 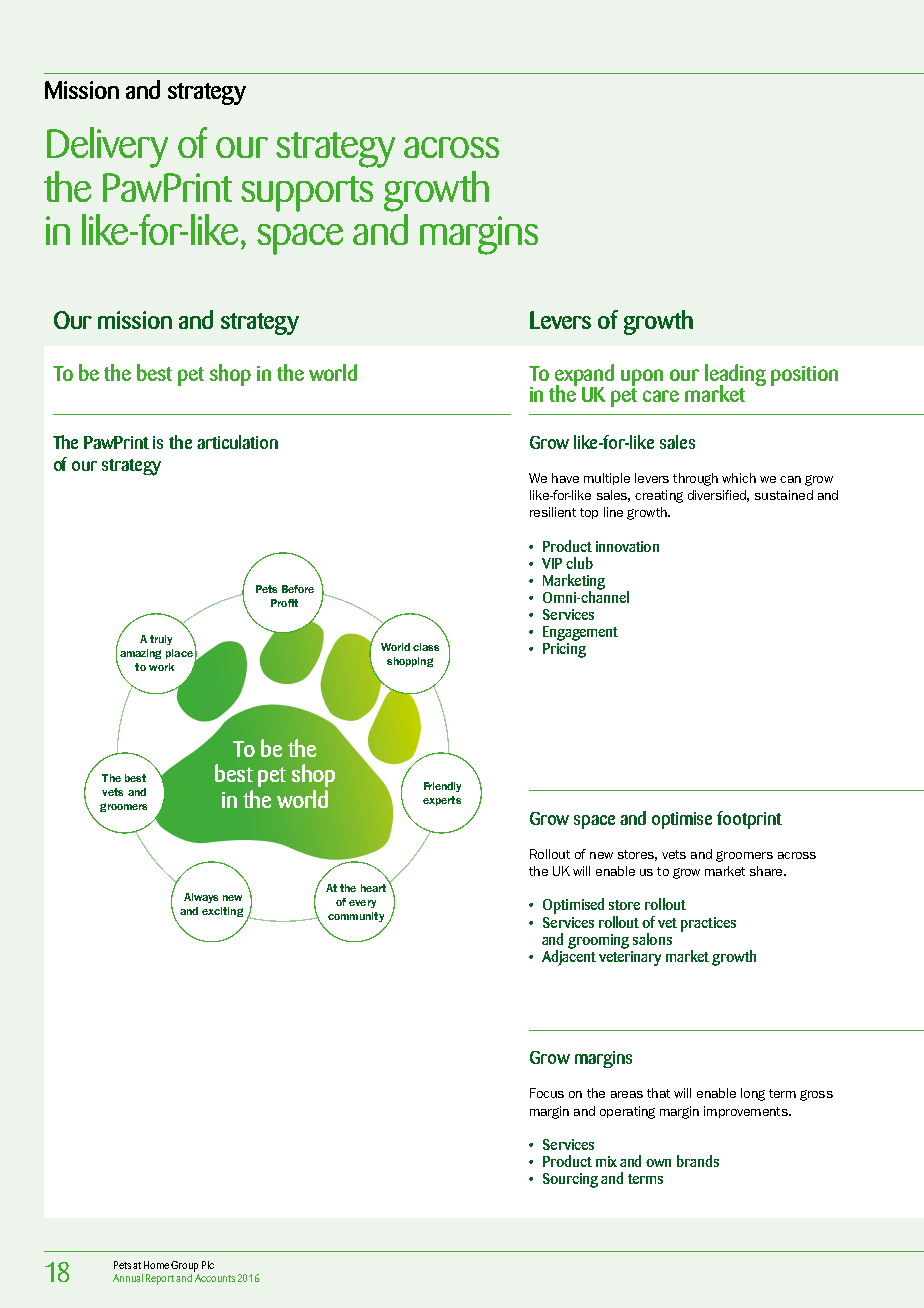 What do you see at coordinates (237, 442) in the screenshot?
I see `articulation` at bounding box center [237, 442].
